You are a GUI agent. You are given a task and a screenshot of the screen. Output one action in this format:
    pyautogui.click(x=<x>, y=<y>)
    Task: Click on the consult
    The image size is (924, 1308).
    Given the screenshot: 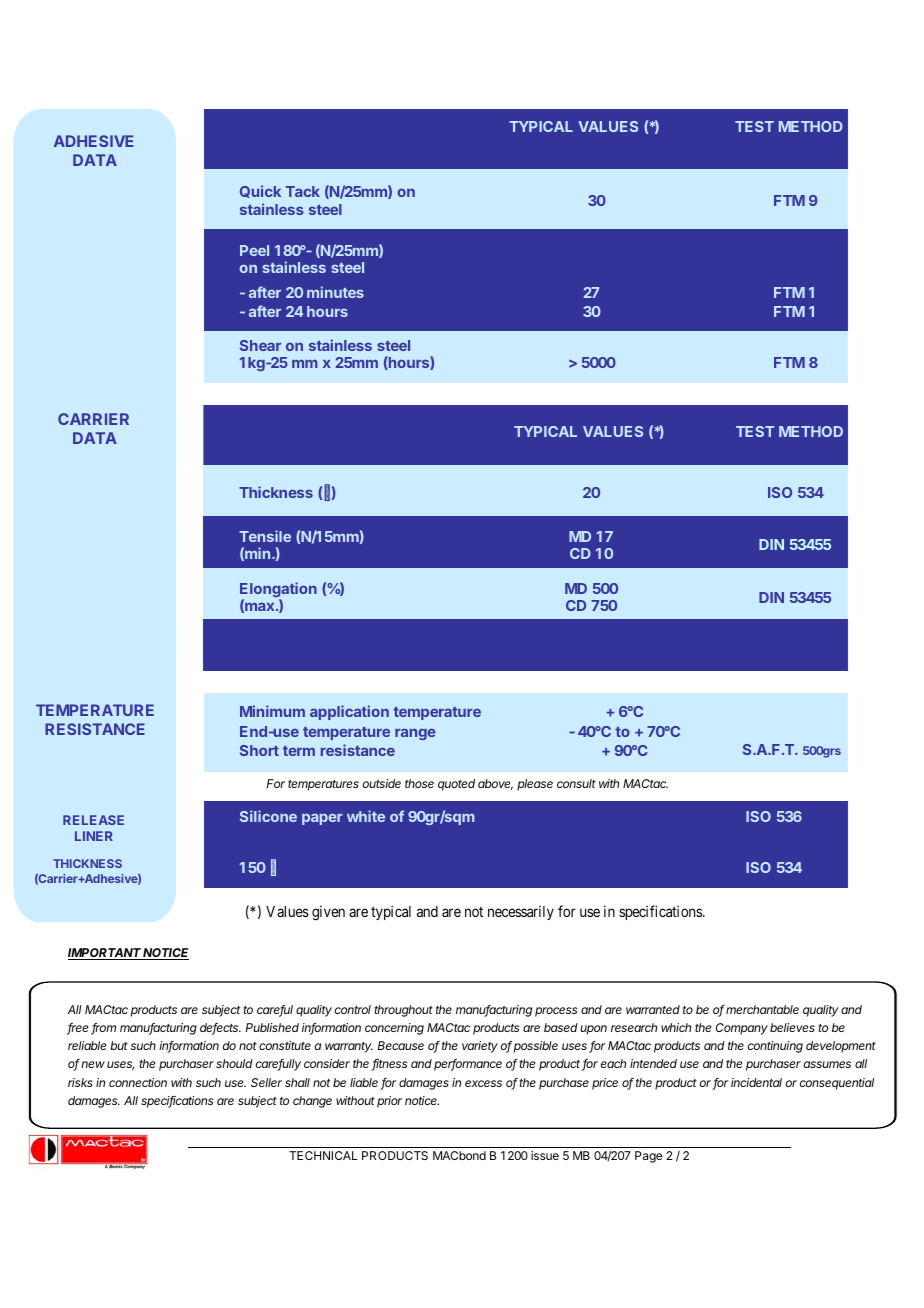 What is the action you would take?
    pyautogui.click(x=576, y=783)
